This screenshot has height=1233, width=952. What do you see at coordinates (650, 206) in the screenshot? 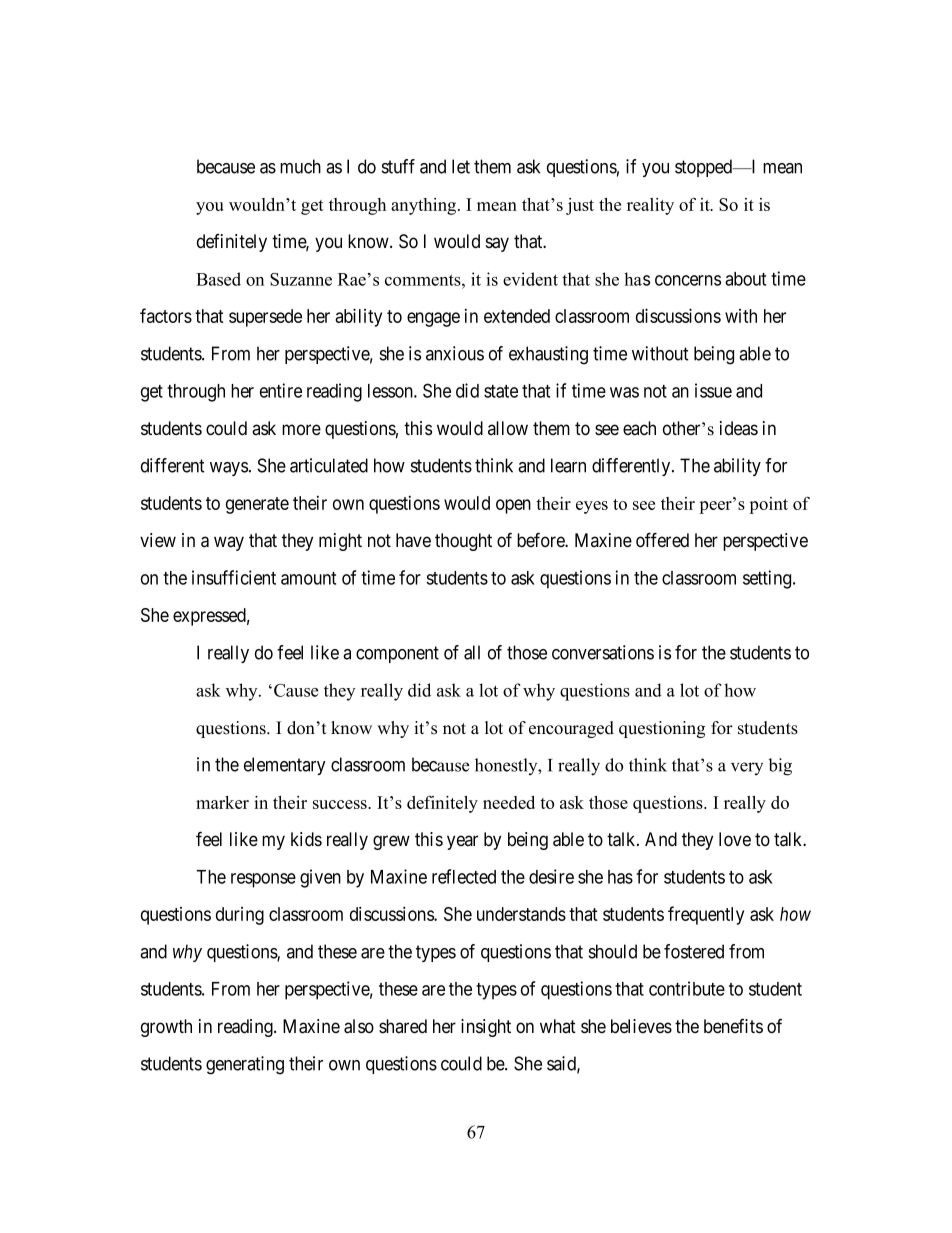
I see `reality` at bounding box center [650, 206].
